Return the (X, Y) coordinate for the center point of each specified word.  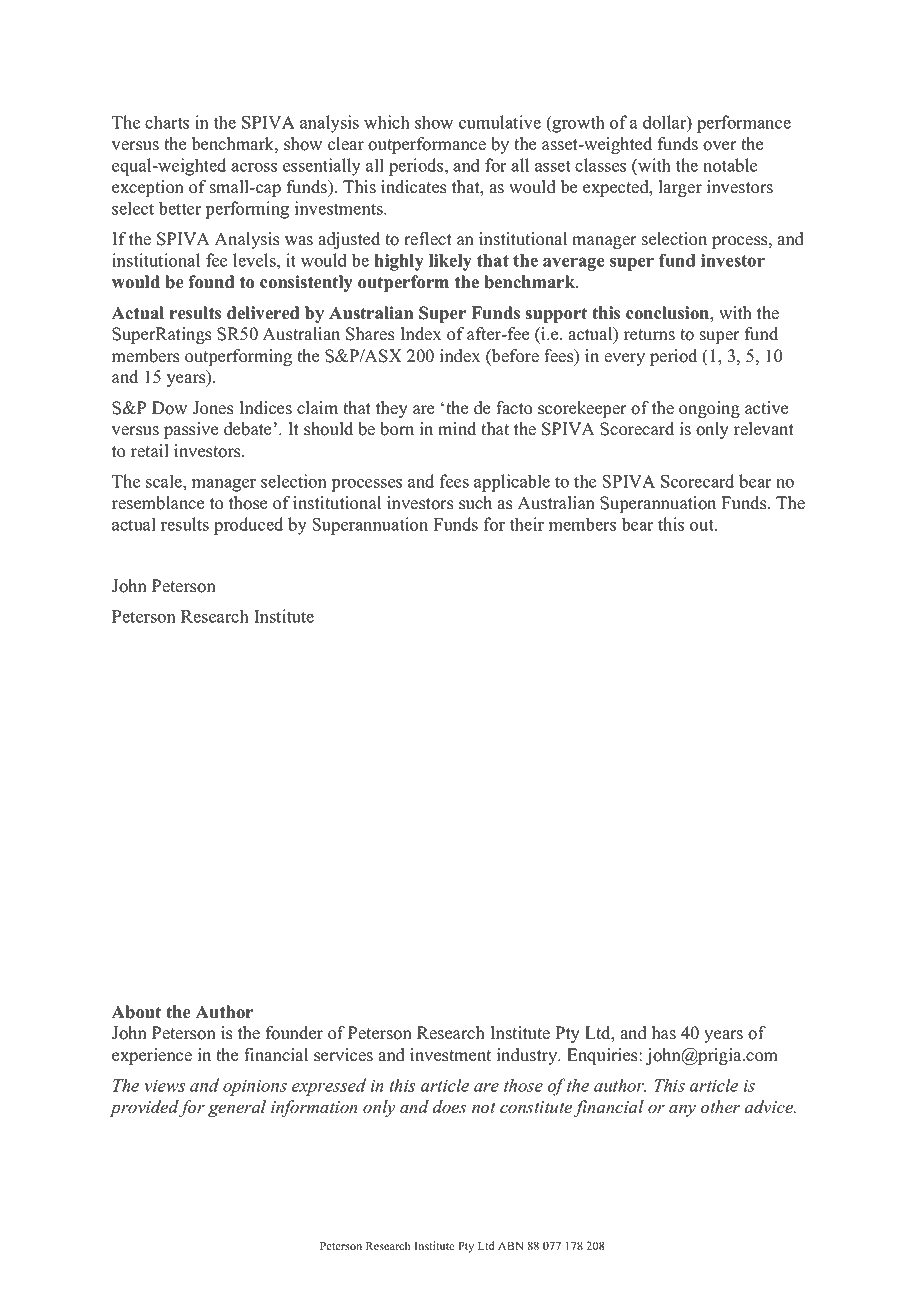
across (254, 167)
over (720, 146)
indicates (413, 187)
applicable (512, 483)
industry (528, 1056)
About (136, 1012)
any (682, 1110)
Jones (213, 408)
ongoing (709, 409)
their (527, 524)
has (664, 1033)
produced (248, 526)
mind (457, 429)
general (237, 1108)
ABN (510, 1245)
